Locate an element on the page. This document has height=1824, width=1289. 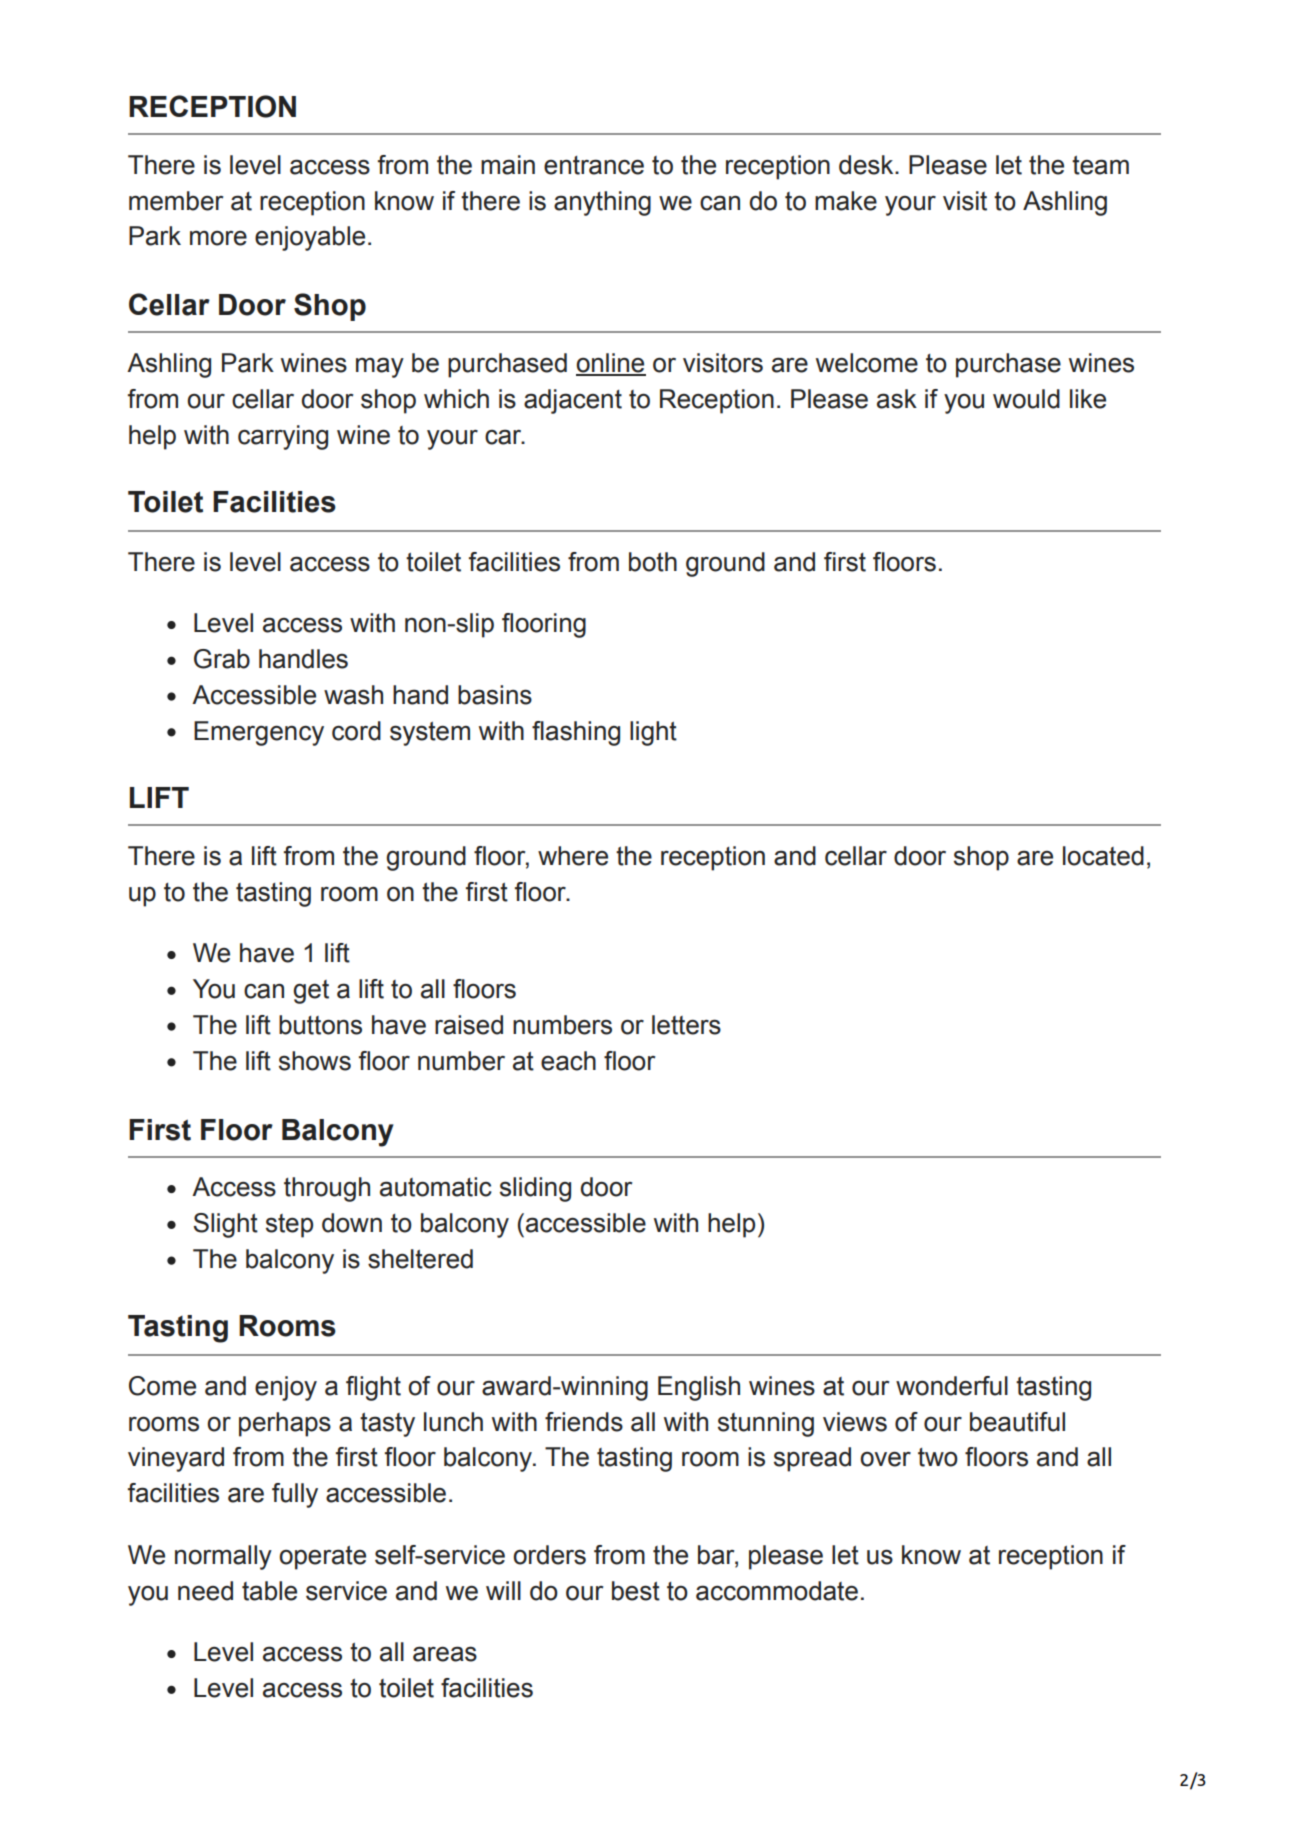
team is located at coordinates (1100, 165).
